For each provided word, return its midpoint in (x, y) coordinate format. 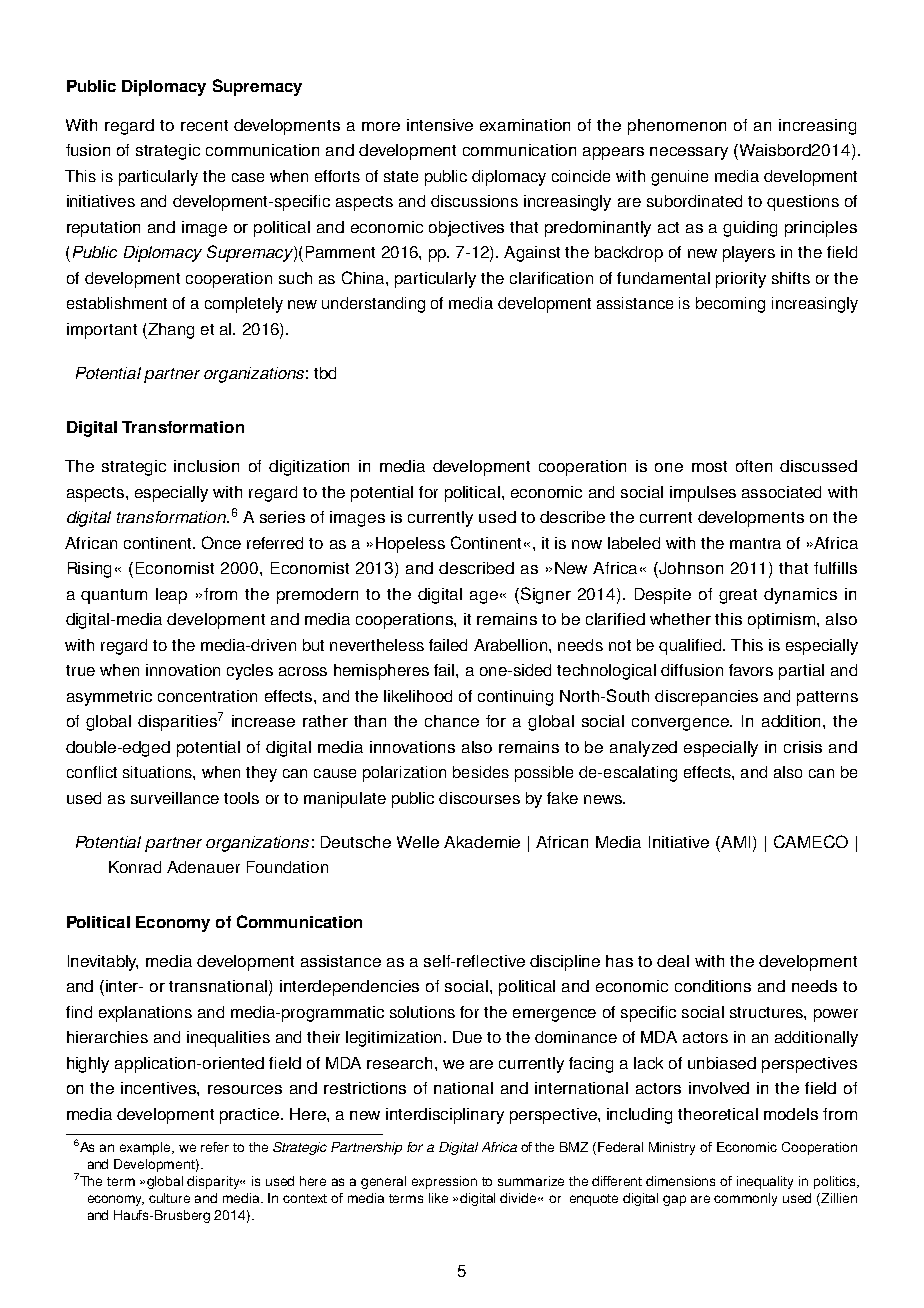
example (147, 1148)
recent (204, 125)
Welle (418, 842)
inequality (765, 1182)
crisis (803, 747)
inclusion (206, 466)
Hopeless (410, 545)
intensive (440, 125)
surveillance (175, 798)
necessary (689, 153)
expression (444, 1182)
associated (781, 492)
